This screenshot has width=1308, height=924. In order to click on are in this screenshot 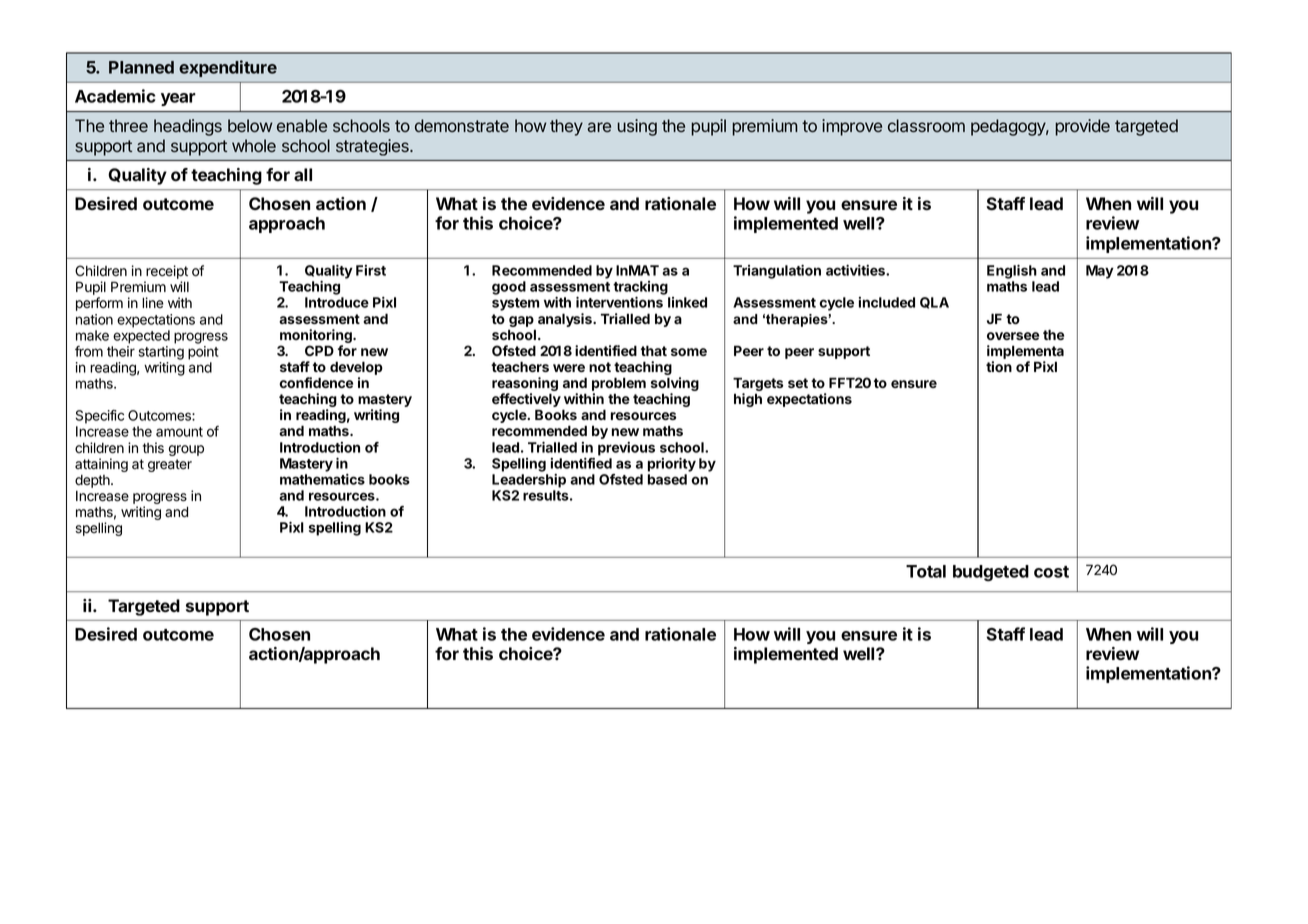, I will do `click(599, 127)`.
